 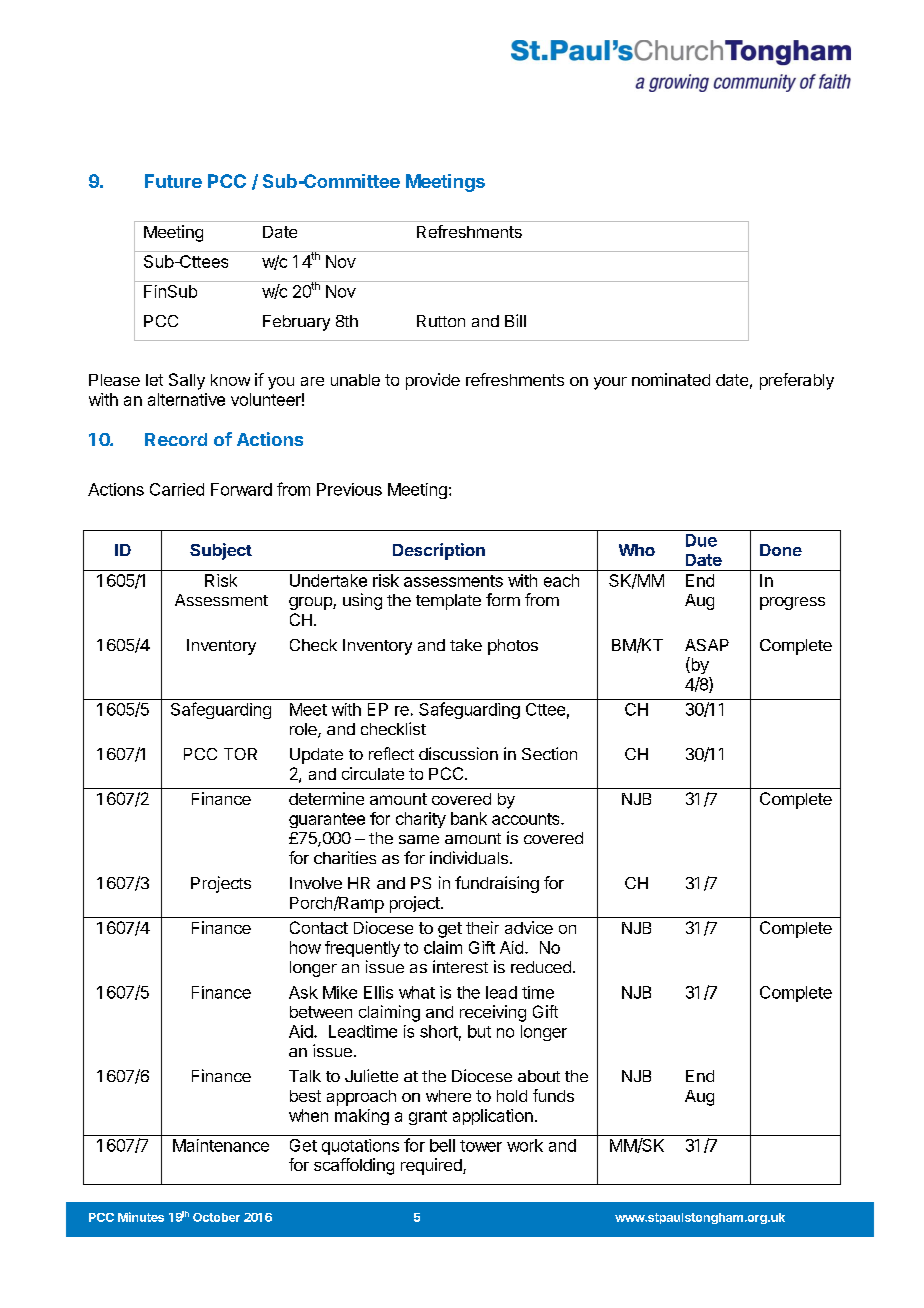 What do you see at coordinates (469, 857) in the screenshot?
I see `individuals` at bounding box center [469, 857].
